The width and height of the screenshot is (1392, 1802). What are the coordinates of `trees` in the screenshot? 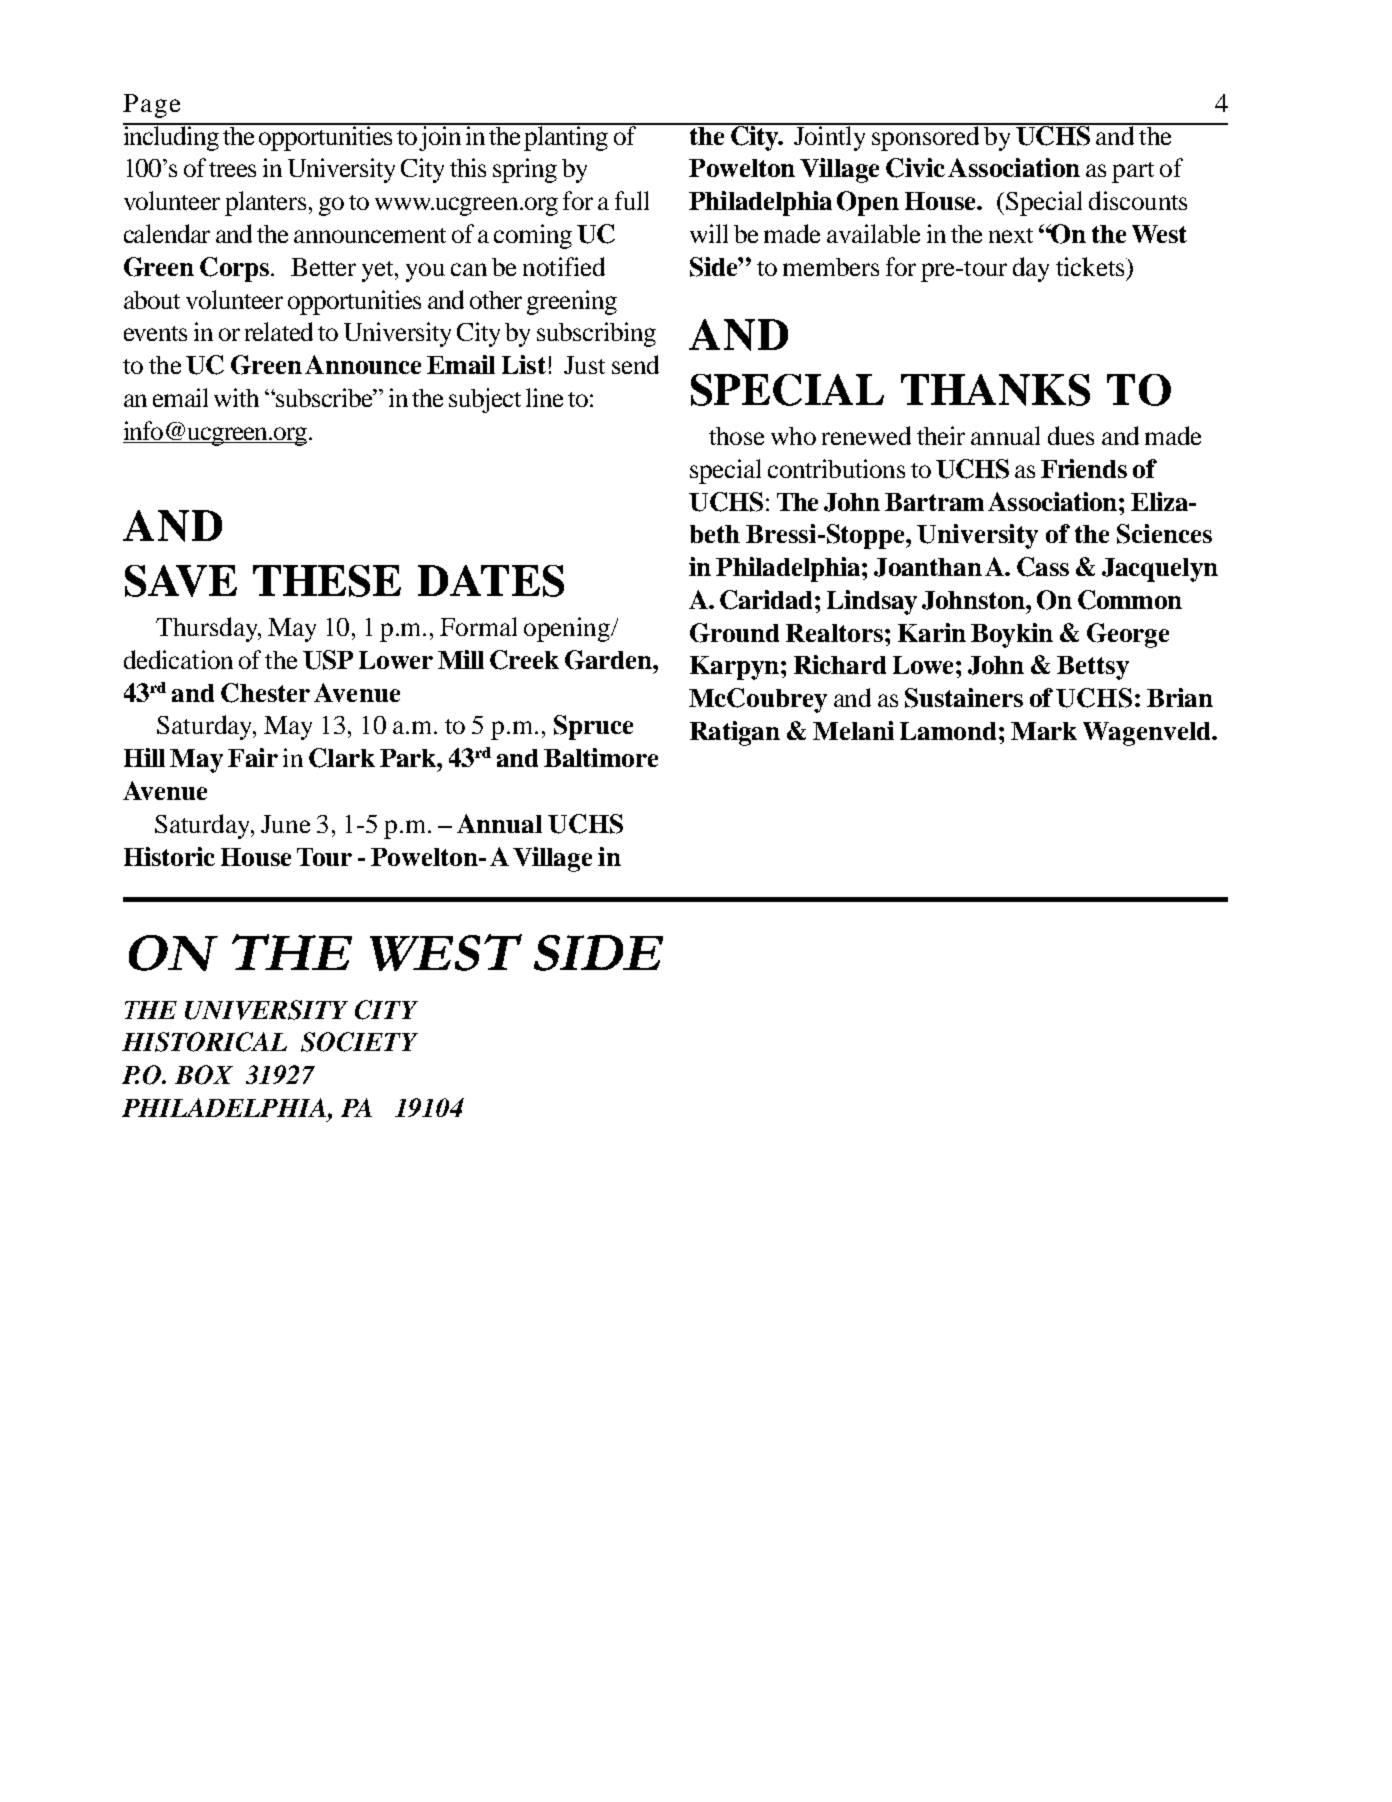 It's located at (232, 169).
